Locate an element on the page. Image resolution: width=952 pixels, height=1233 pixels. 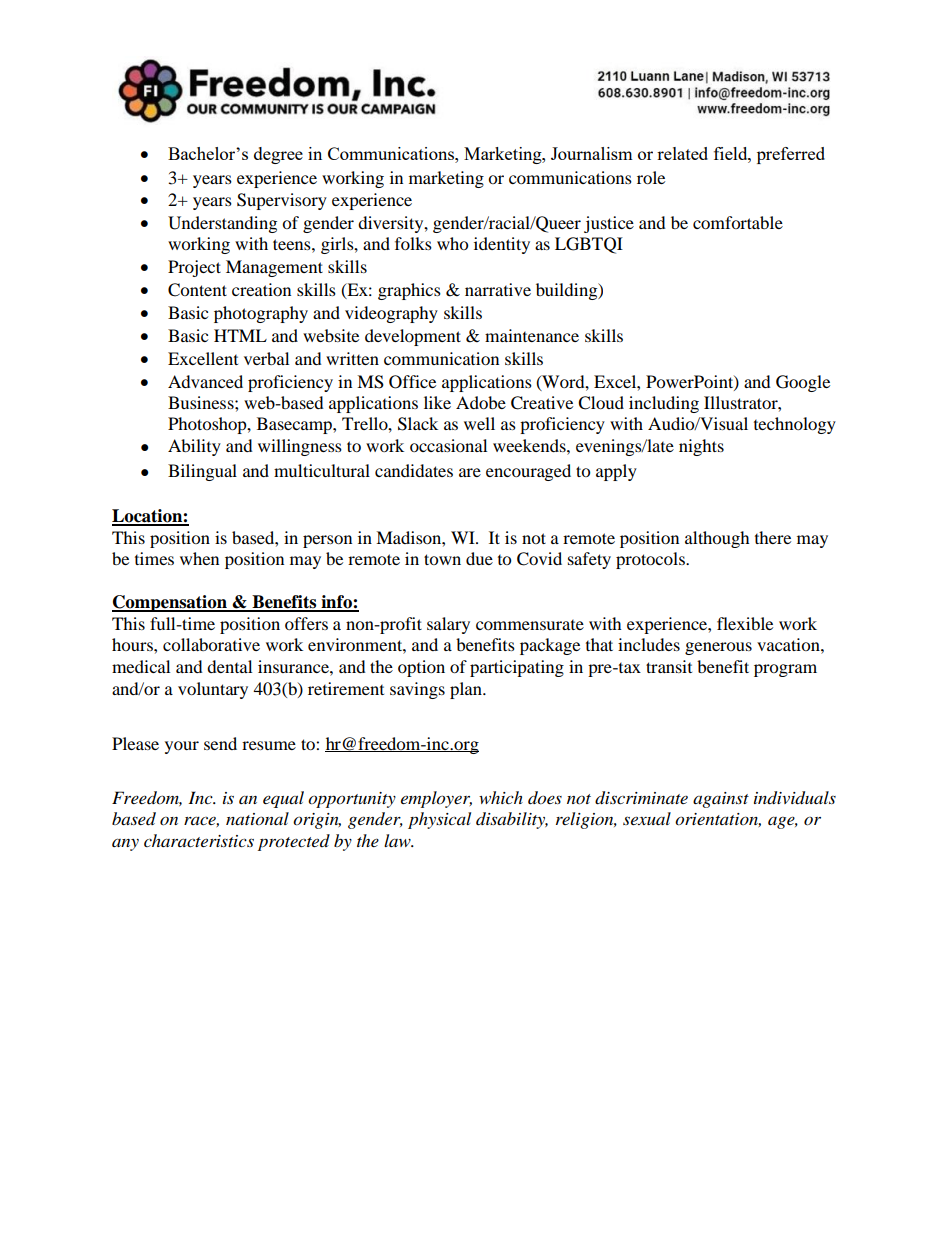
degree is located at coordinates (278, 155).
